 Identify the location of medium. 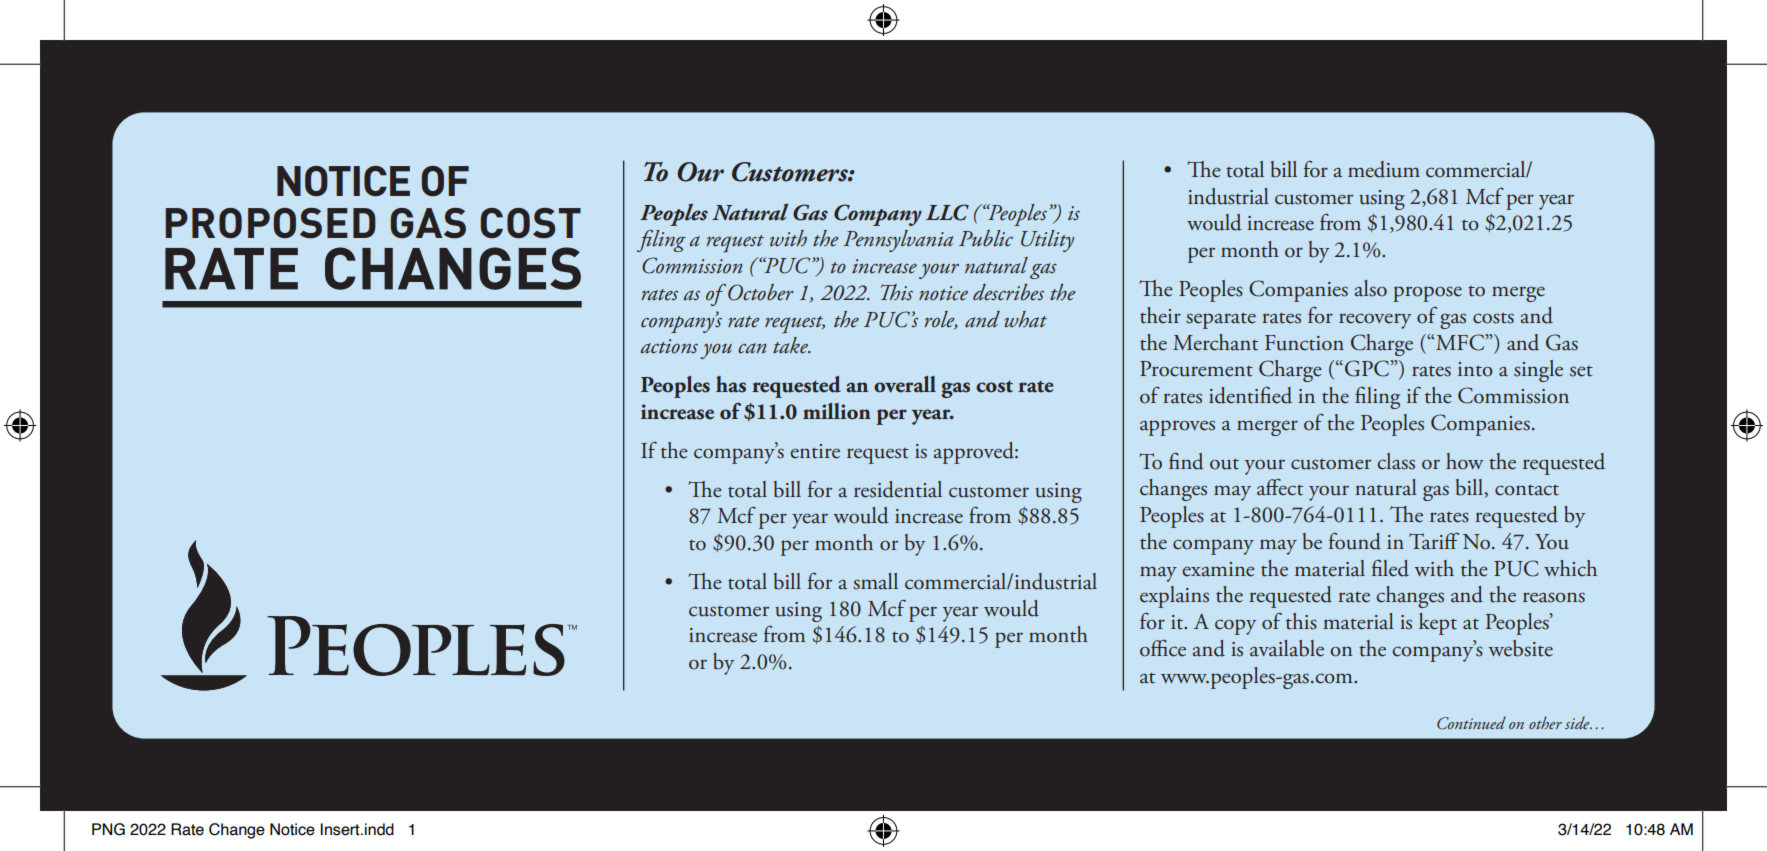
(1384, 169).
